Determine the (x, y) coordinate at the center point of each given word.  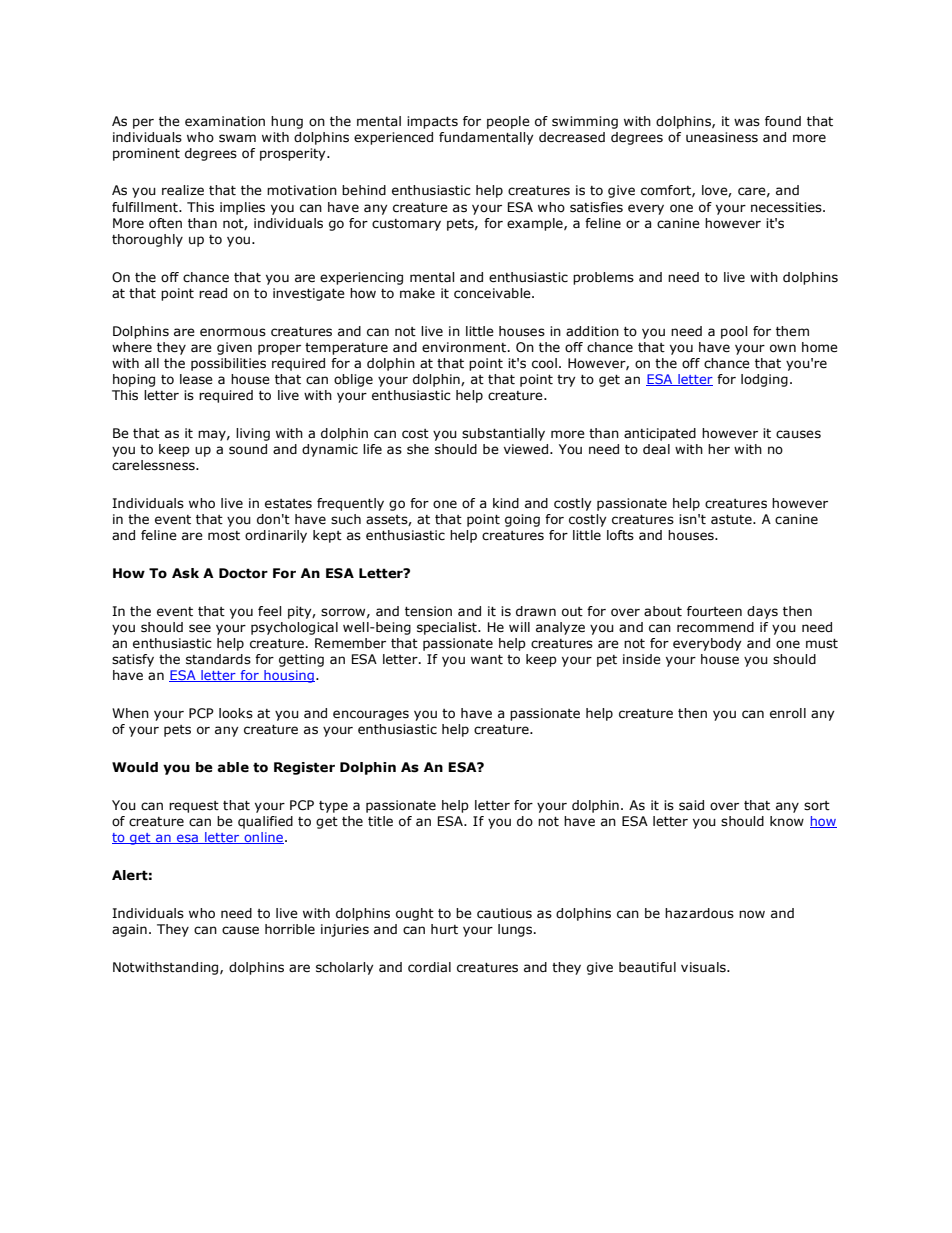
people (508, 122)
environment (465, 347)
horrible (290, 929)
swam (237, 138)
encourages (371, 715)
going (522, 520)
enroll (788, 713)
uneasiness (722, 137)
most (224, 536)
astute (732, 520)
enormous (233, 332)
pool (734, 332)
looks (236, 713)
